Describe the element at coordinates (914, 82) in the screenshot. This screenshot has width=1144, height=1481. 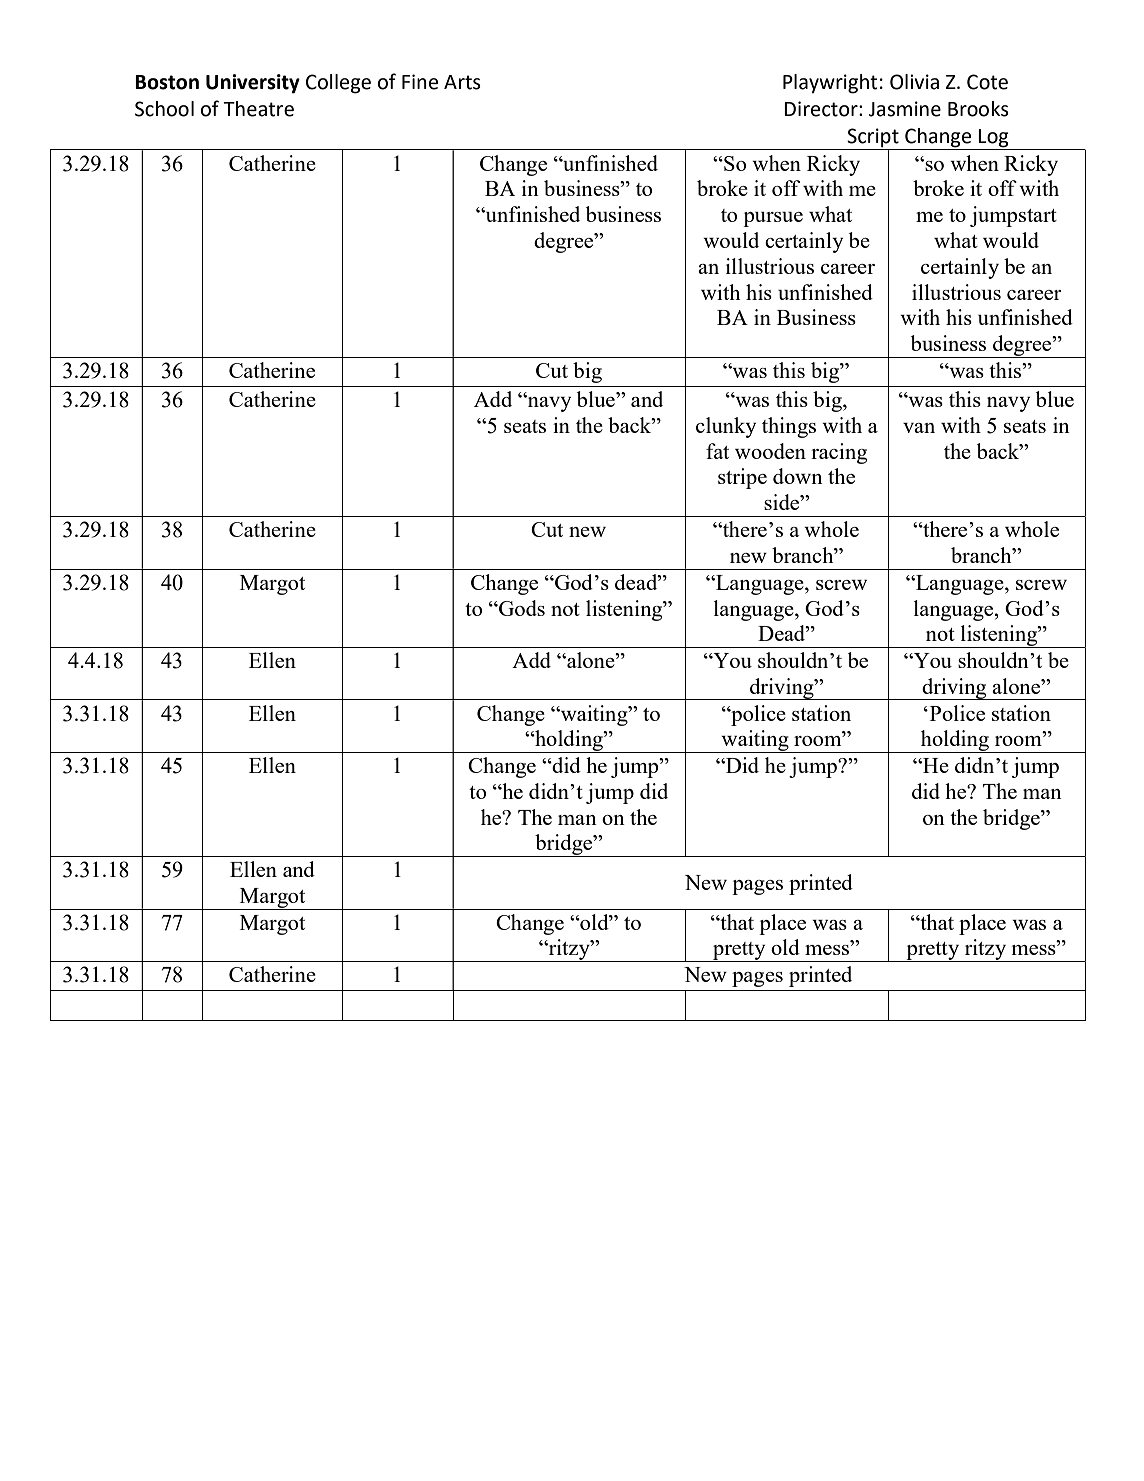
I see `Olivia` at that location.
